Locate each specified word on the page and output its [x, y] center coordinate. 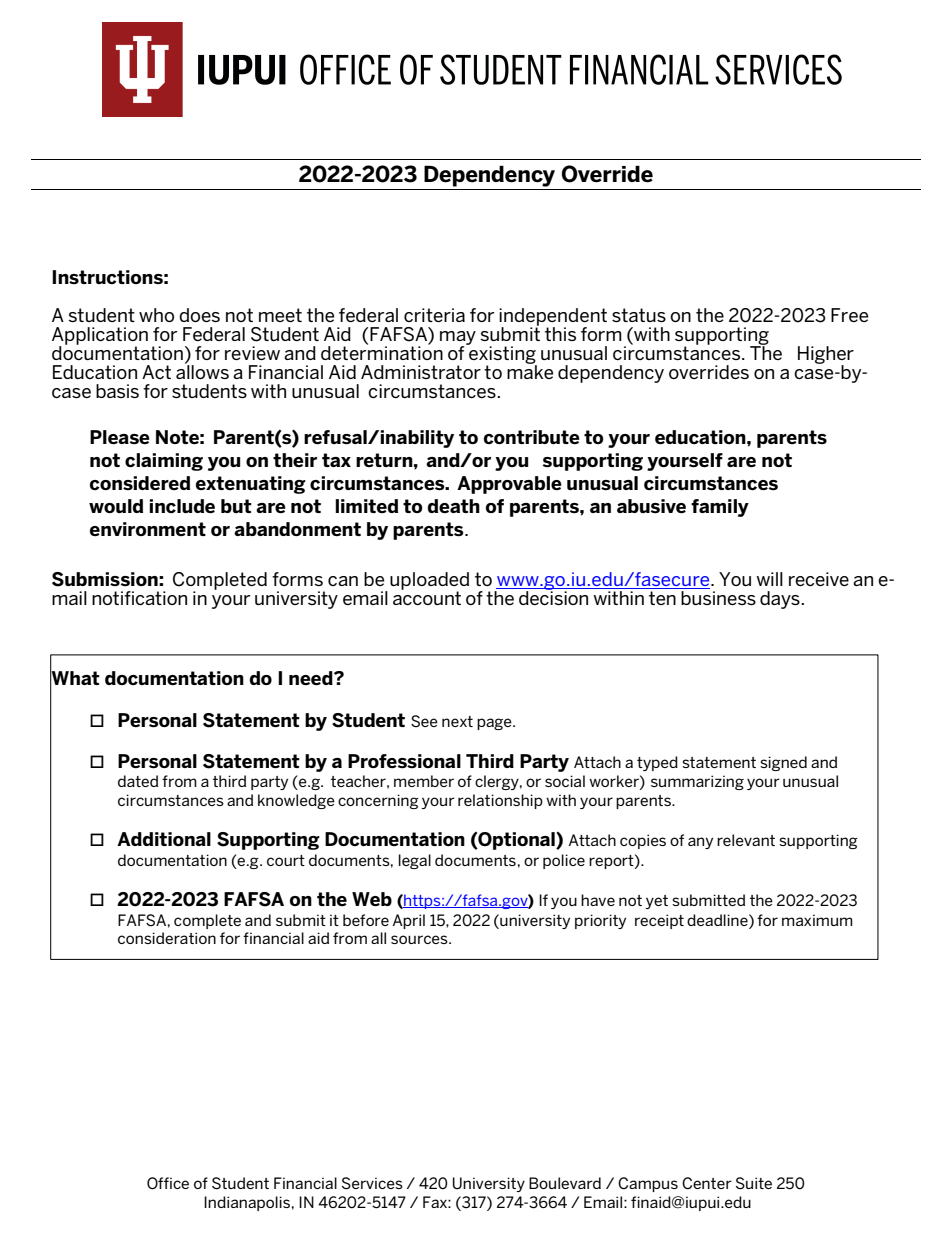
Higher [826, 356]
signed [783, 763]
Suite [754, 1183]
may [458, 339]
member [424, 781]
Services [372, 1183]
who [156, 315]
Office [168, 1183]
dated [138, 781]
